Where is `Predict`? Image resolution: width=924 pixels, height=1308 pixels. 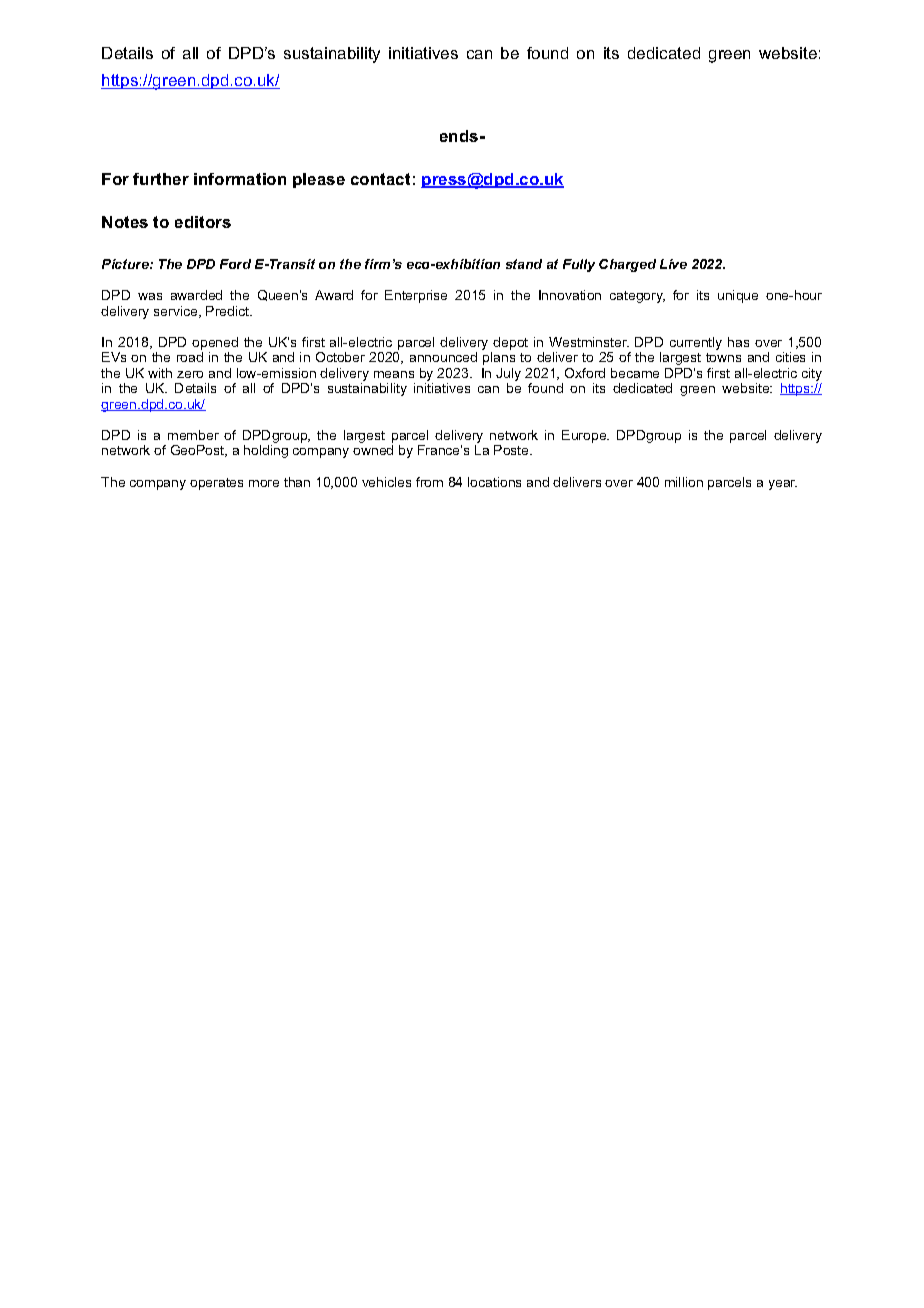
Predict is located at coordinates (229, 311).
